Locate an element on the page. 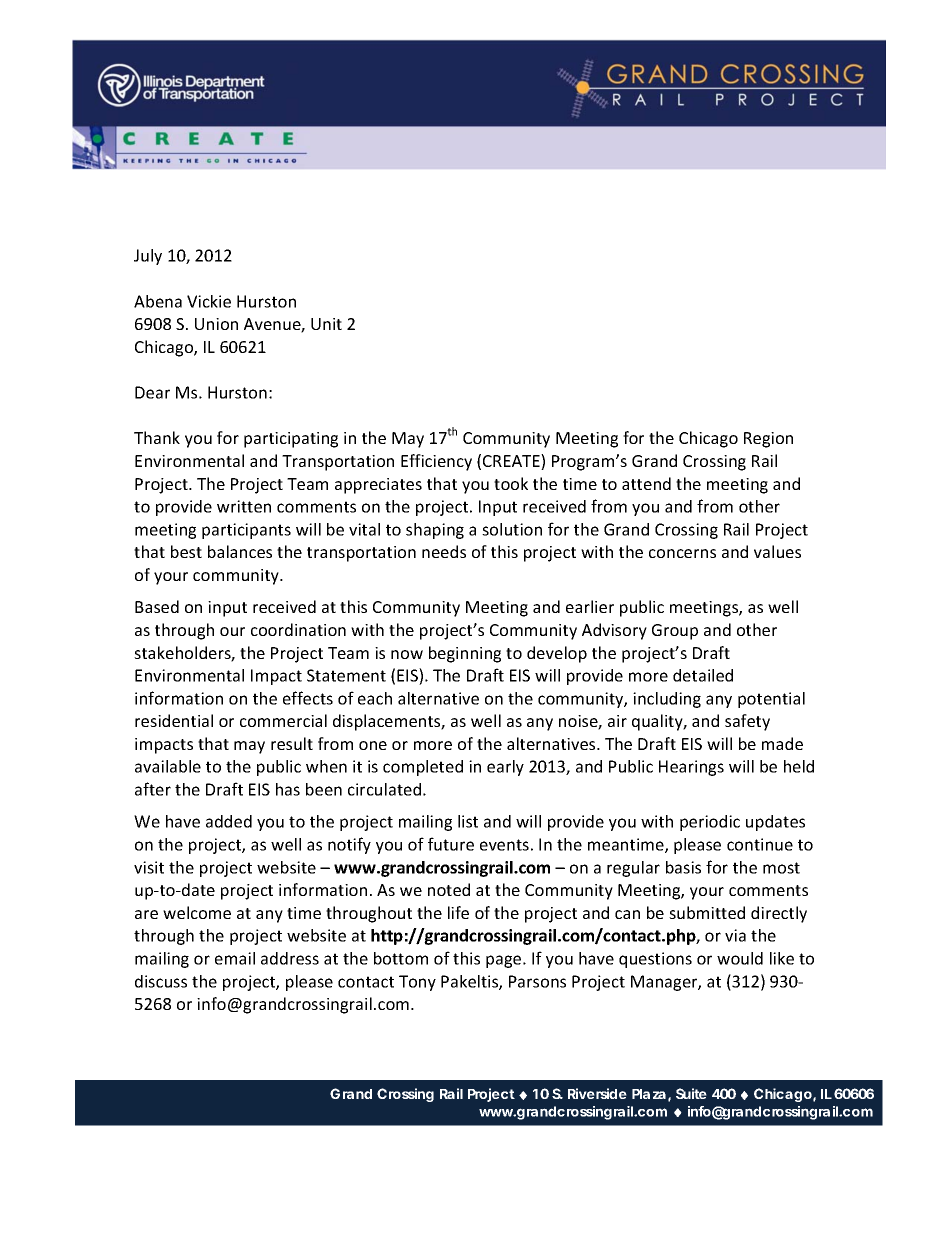 Image resolution: width=952 pixels, height=1233 pixels. Union is located at coordinates (216, 324).
